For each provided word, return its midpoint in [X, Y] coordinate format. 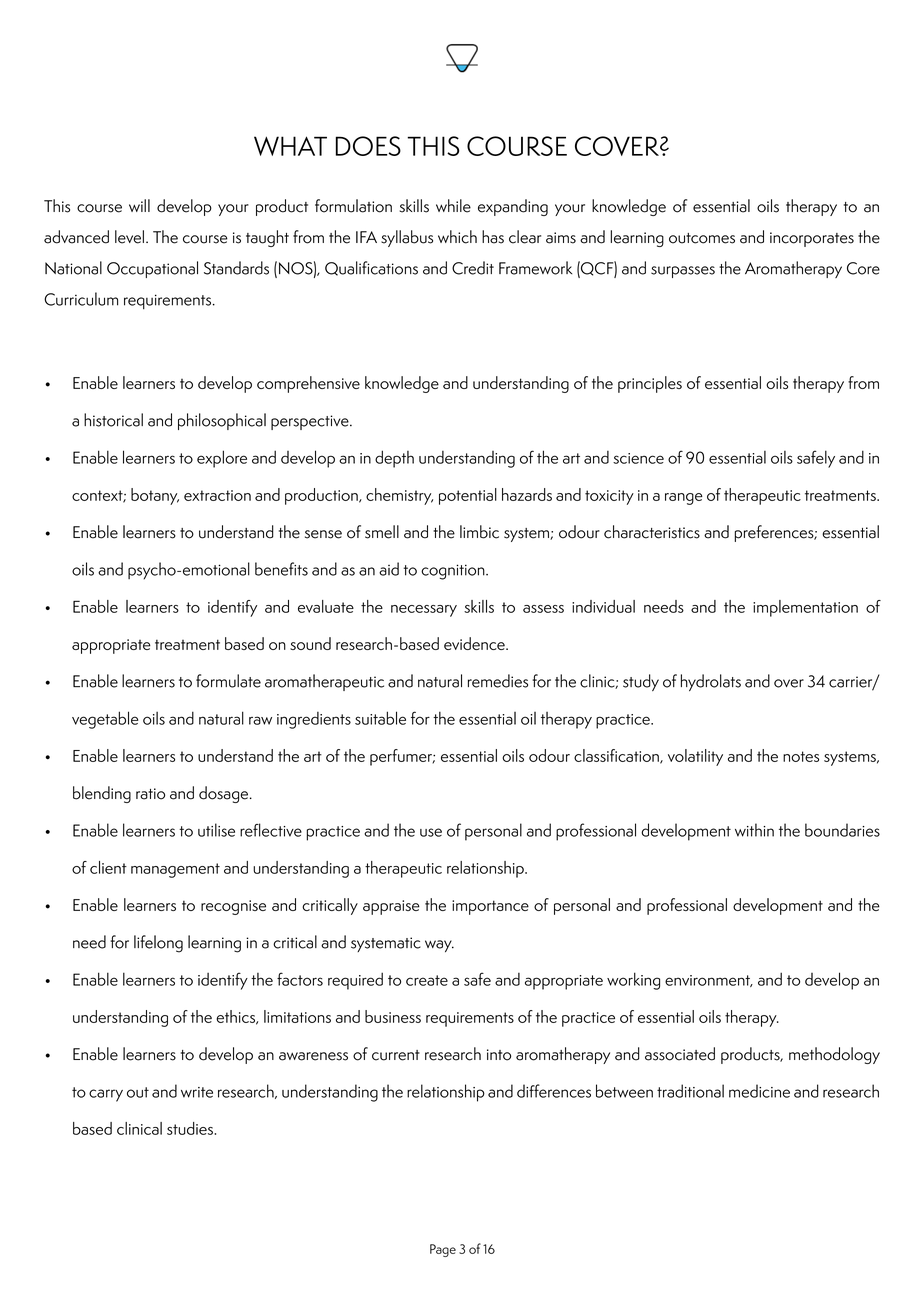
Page [443, 1250]
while [453, 206]
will [139, 205]
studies [191, 1128]
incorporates [812, 239]
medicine [759, 1091]
